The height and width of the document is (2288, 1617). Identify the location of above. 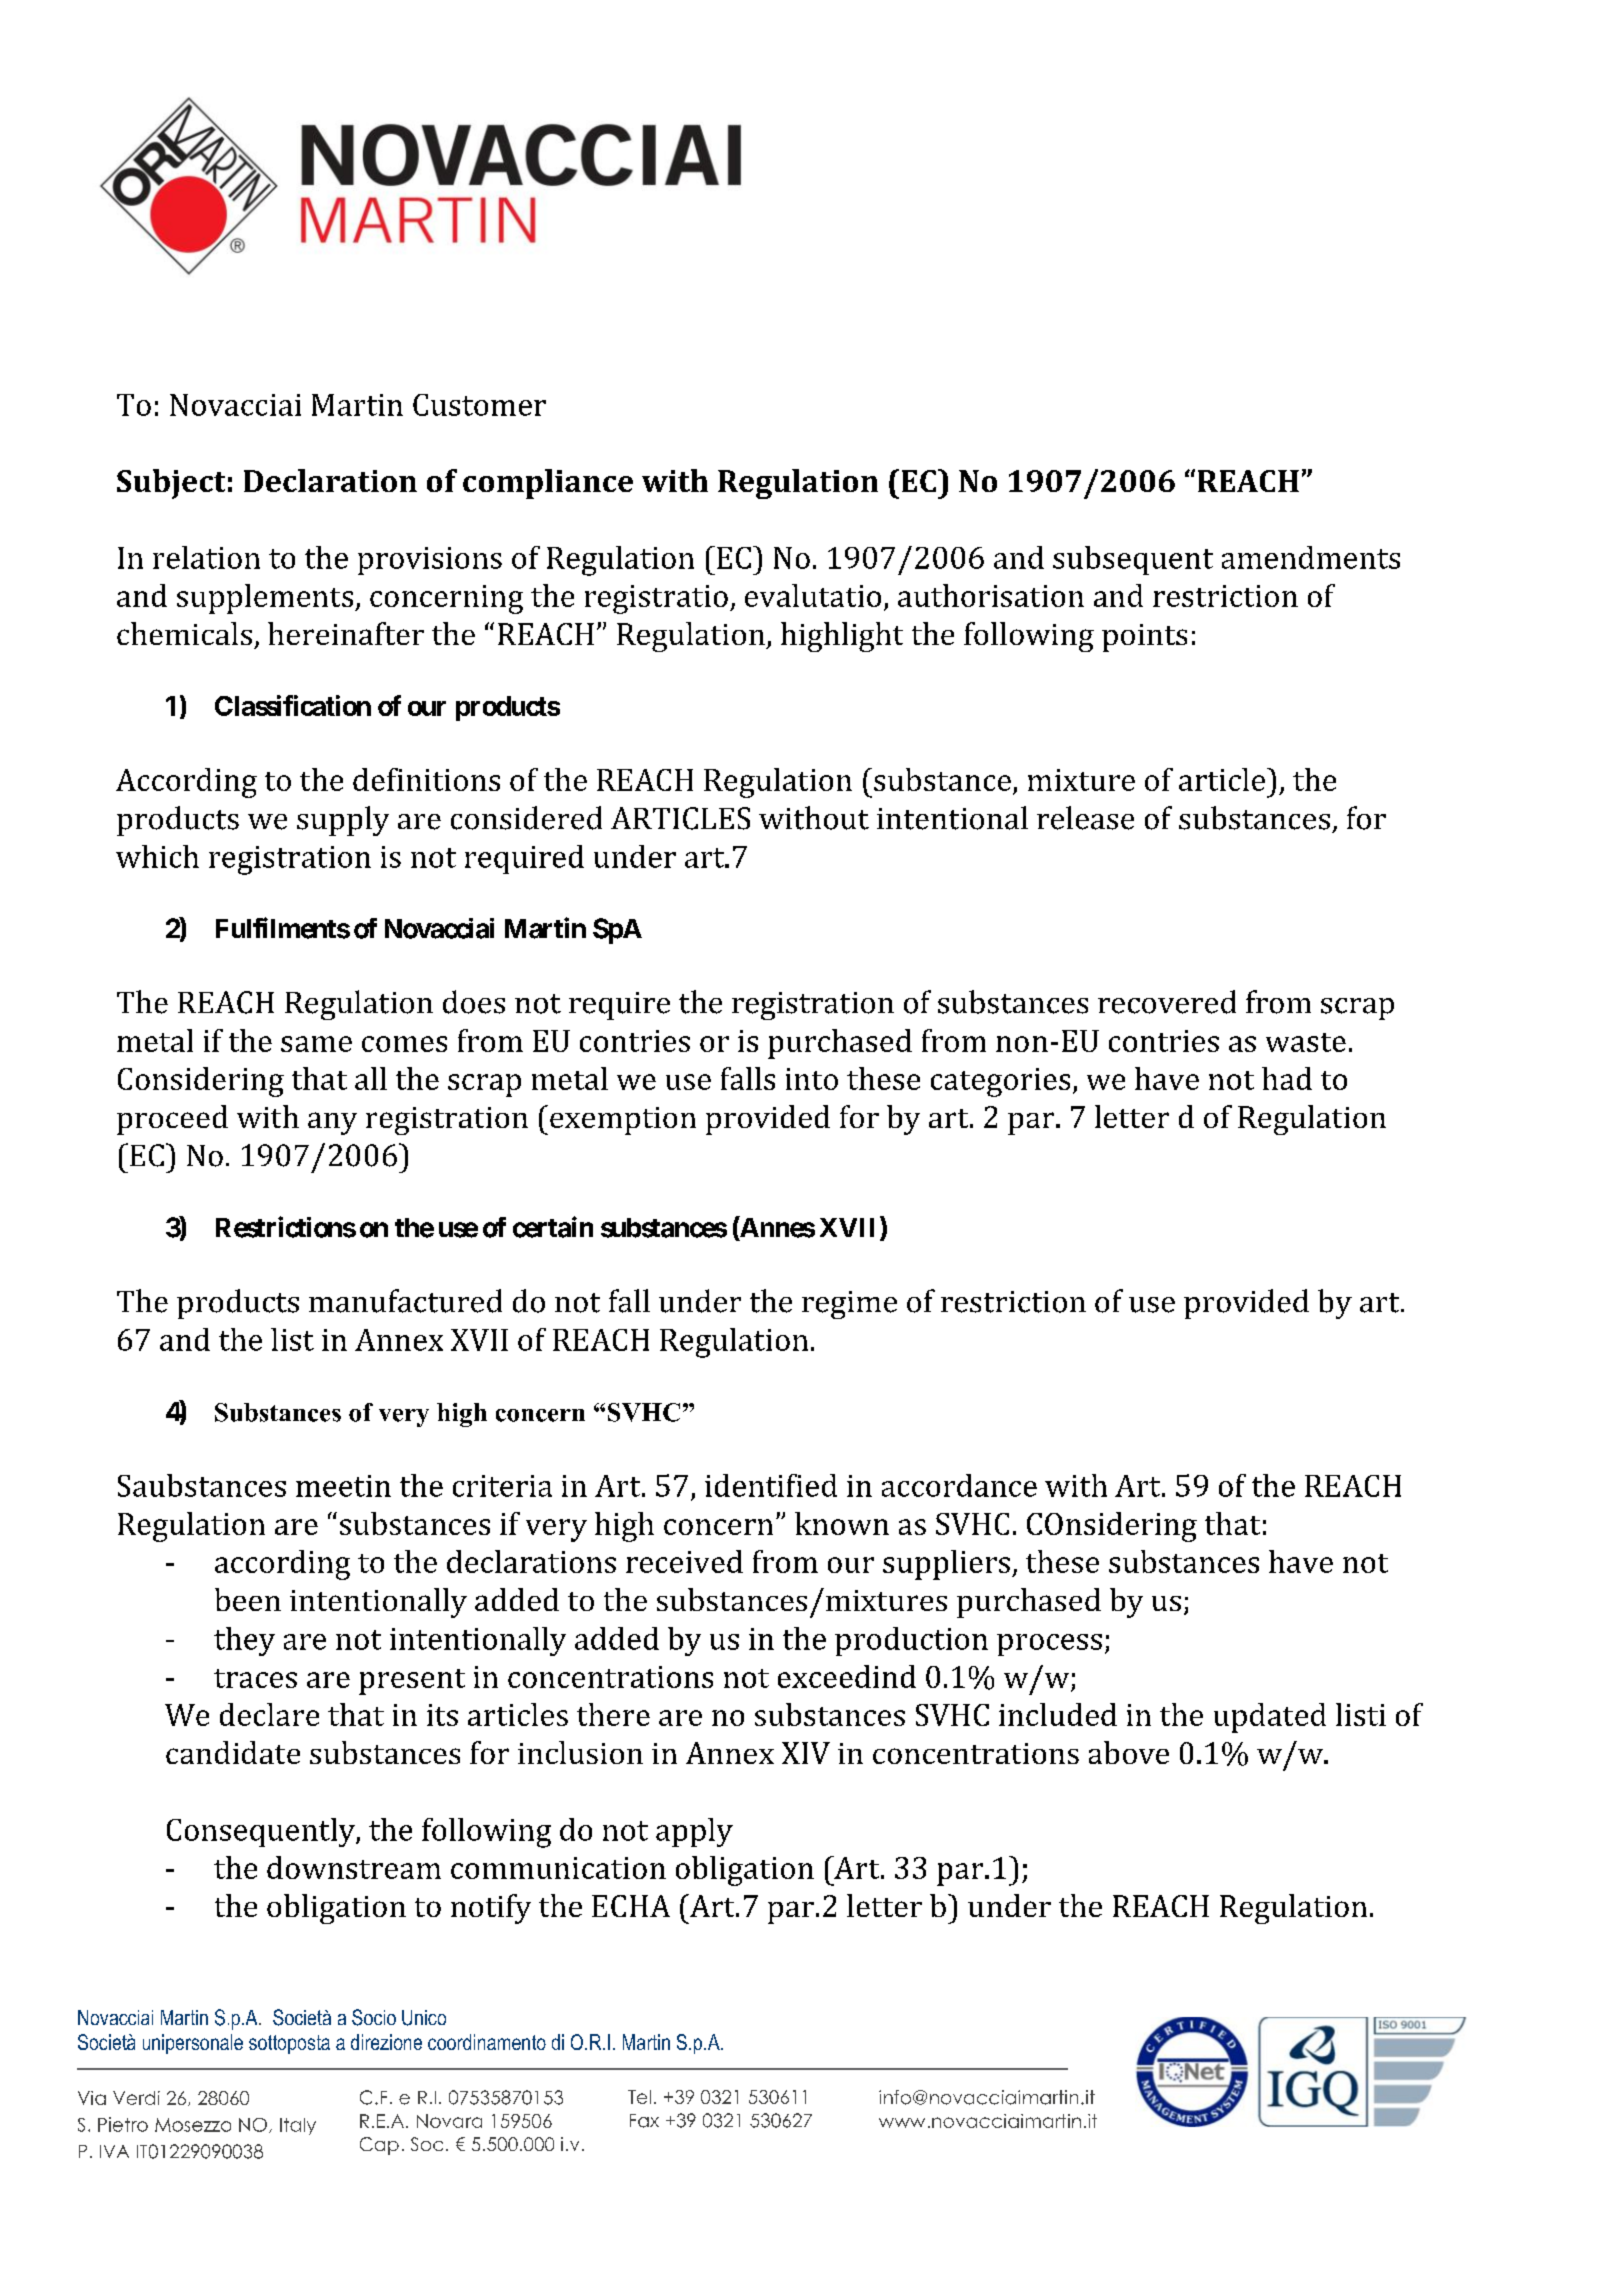
(1129, 1752).
